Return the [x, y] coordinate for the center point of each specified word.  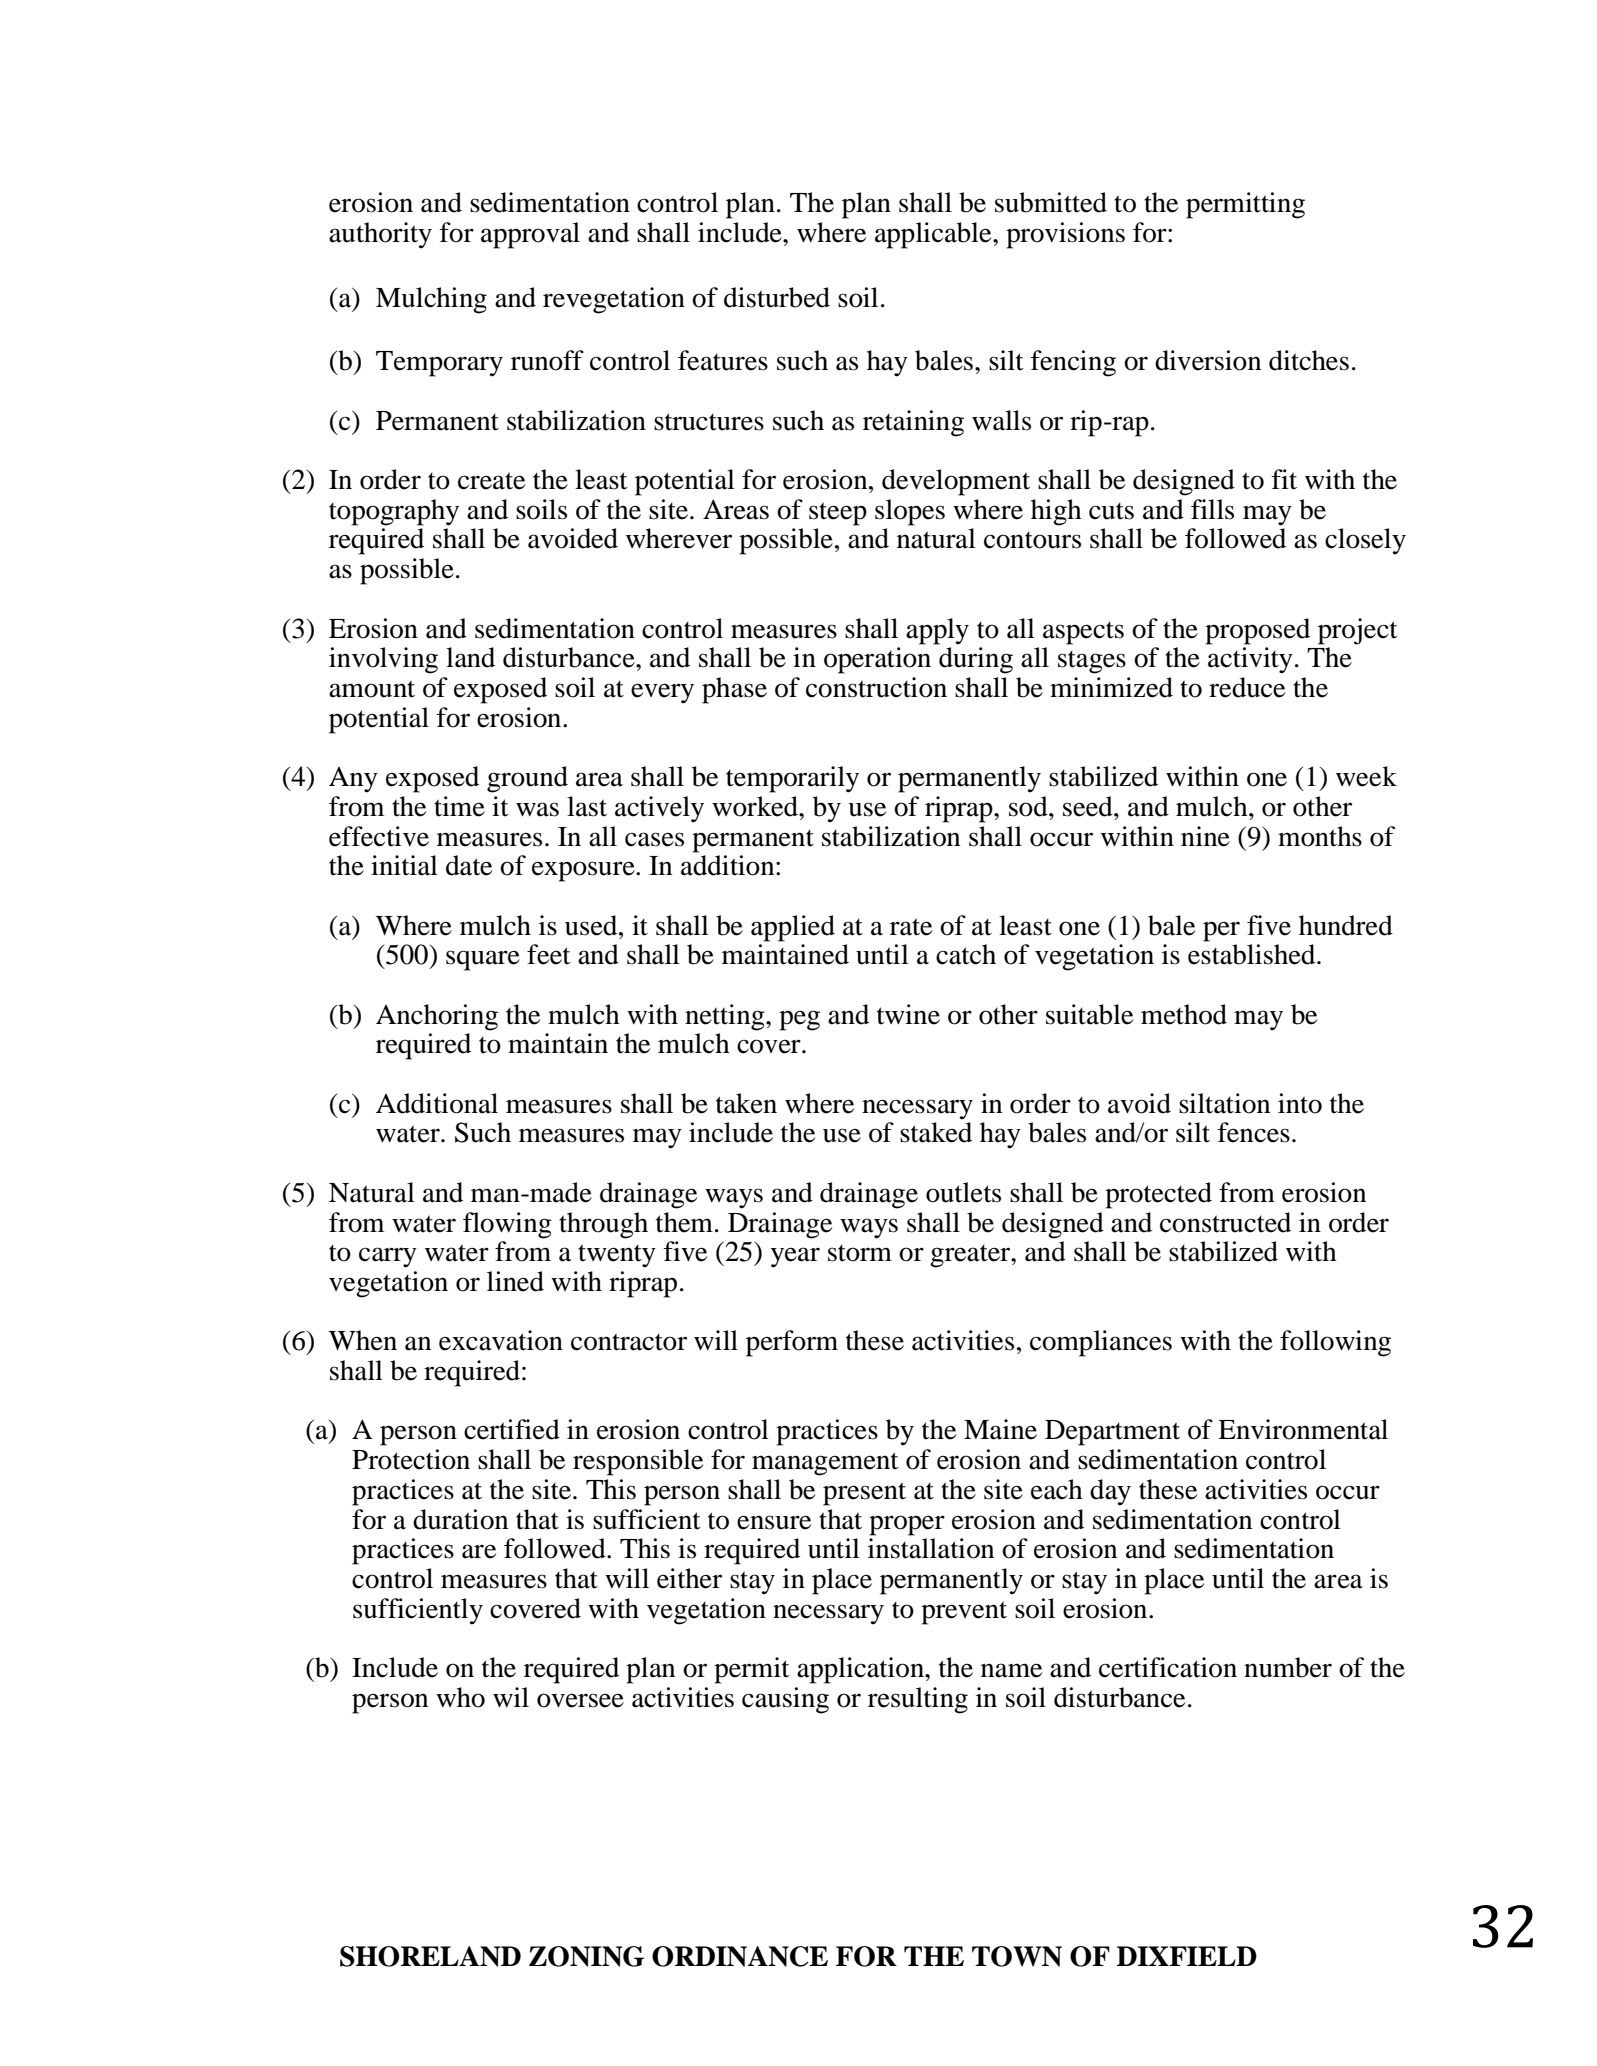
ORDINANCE [740, 1956]
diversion [1208, 360]
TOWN [1017, 1956]
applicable [934, 235]
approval [530, 235]
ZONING [586, 1956]
